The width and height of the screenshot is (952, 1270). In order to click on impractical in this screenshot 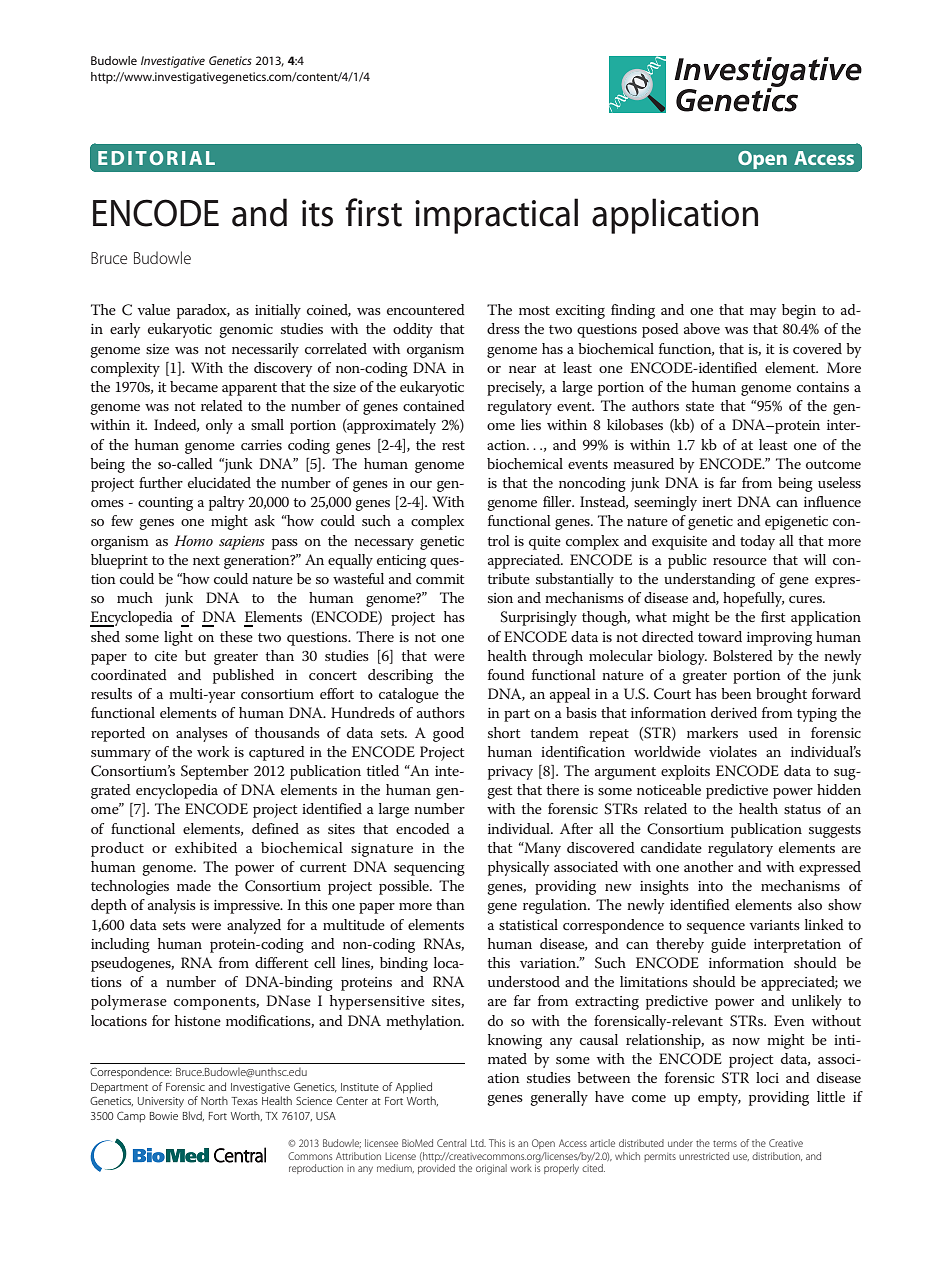, I will do `click(496, 216)`.
